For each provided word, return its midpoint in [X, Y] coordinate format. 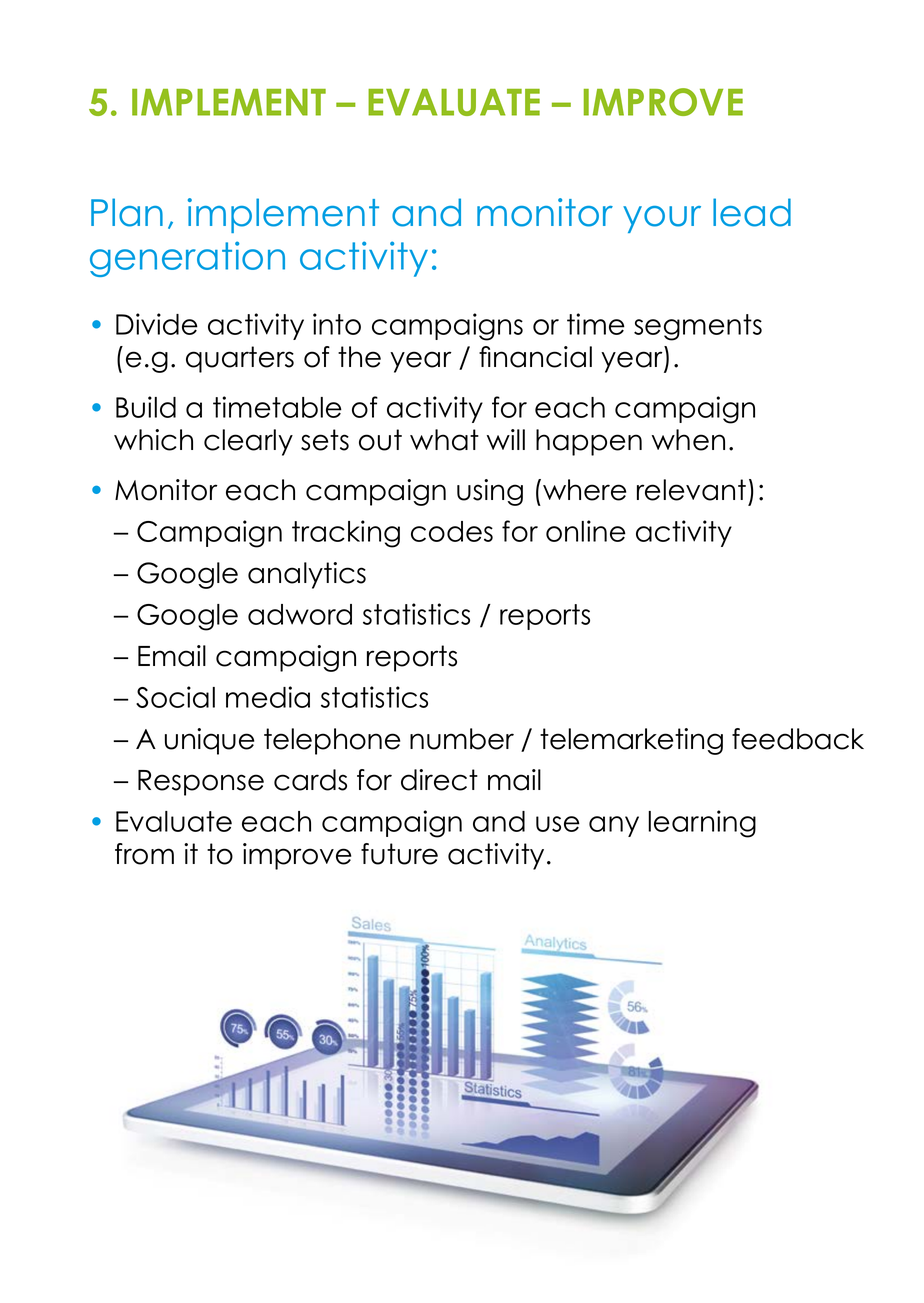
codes [452, 531]
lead [752, 212]
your [662, 219]
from [144, 854]
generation [187, 259]
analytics [307, 575]
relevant [691, 490]
